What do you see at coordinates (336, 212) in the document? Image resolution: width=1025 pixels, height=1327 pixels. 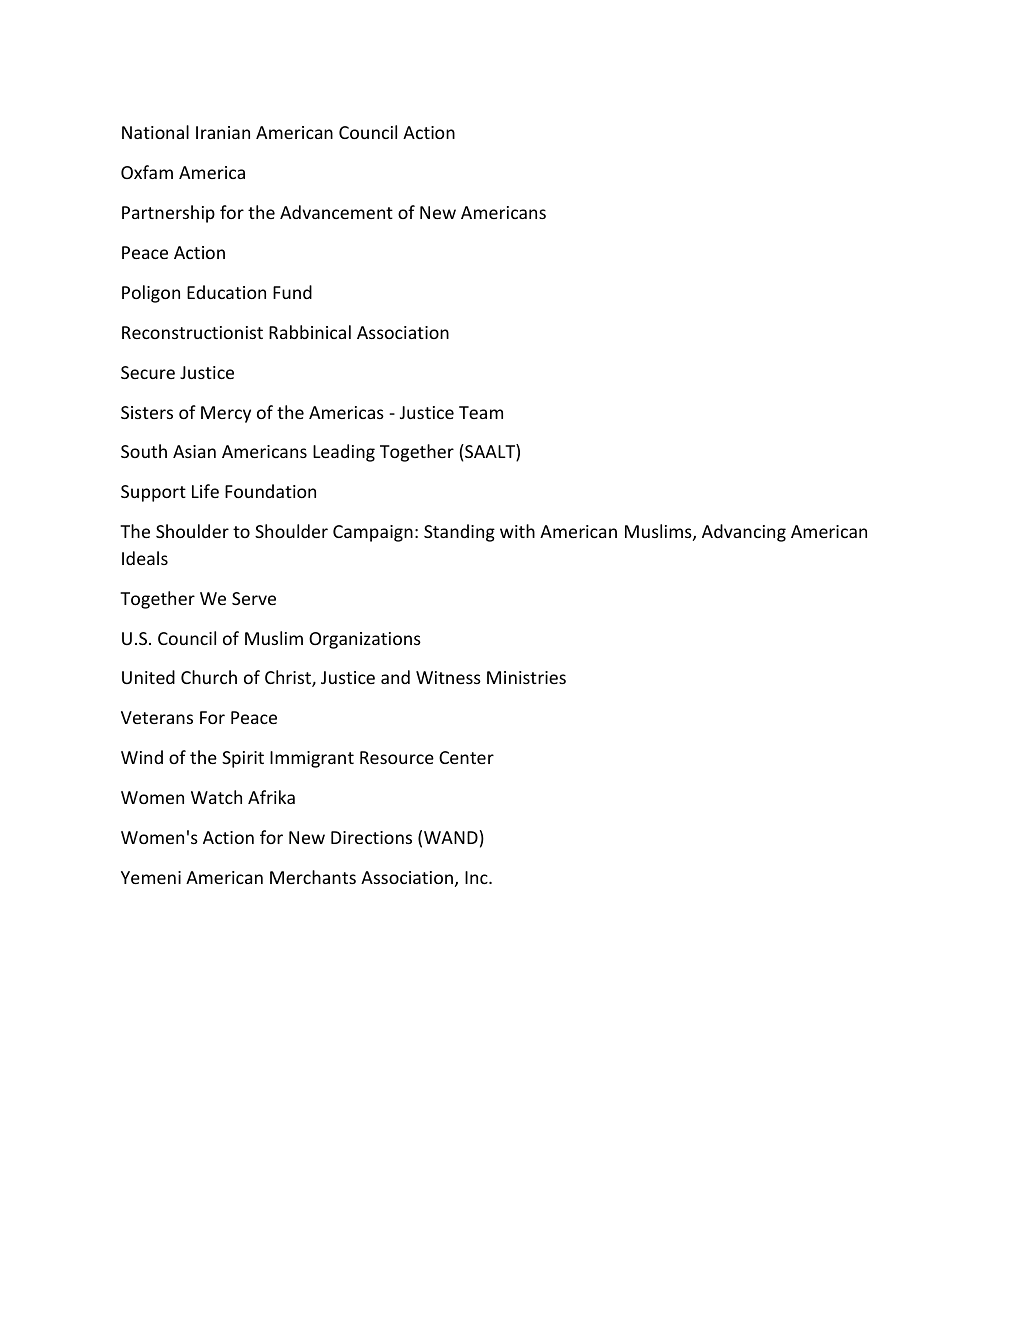 I see `Advancement` at bounding box center [336, 212].
